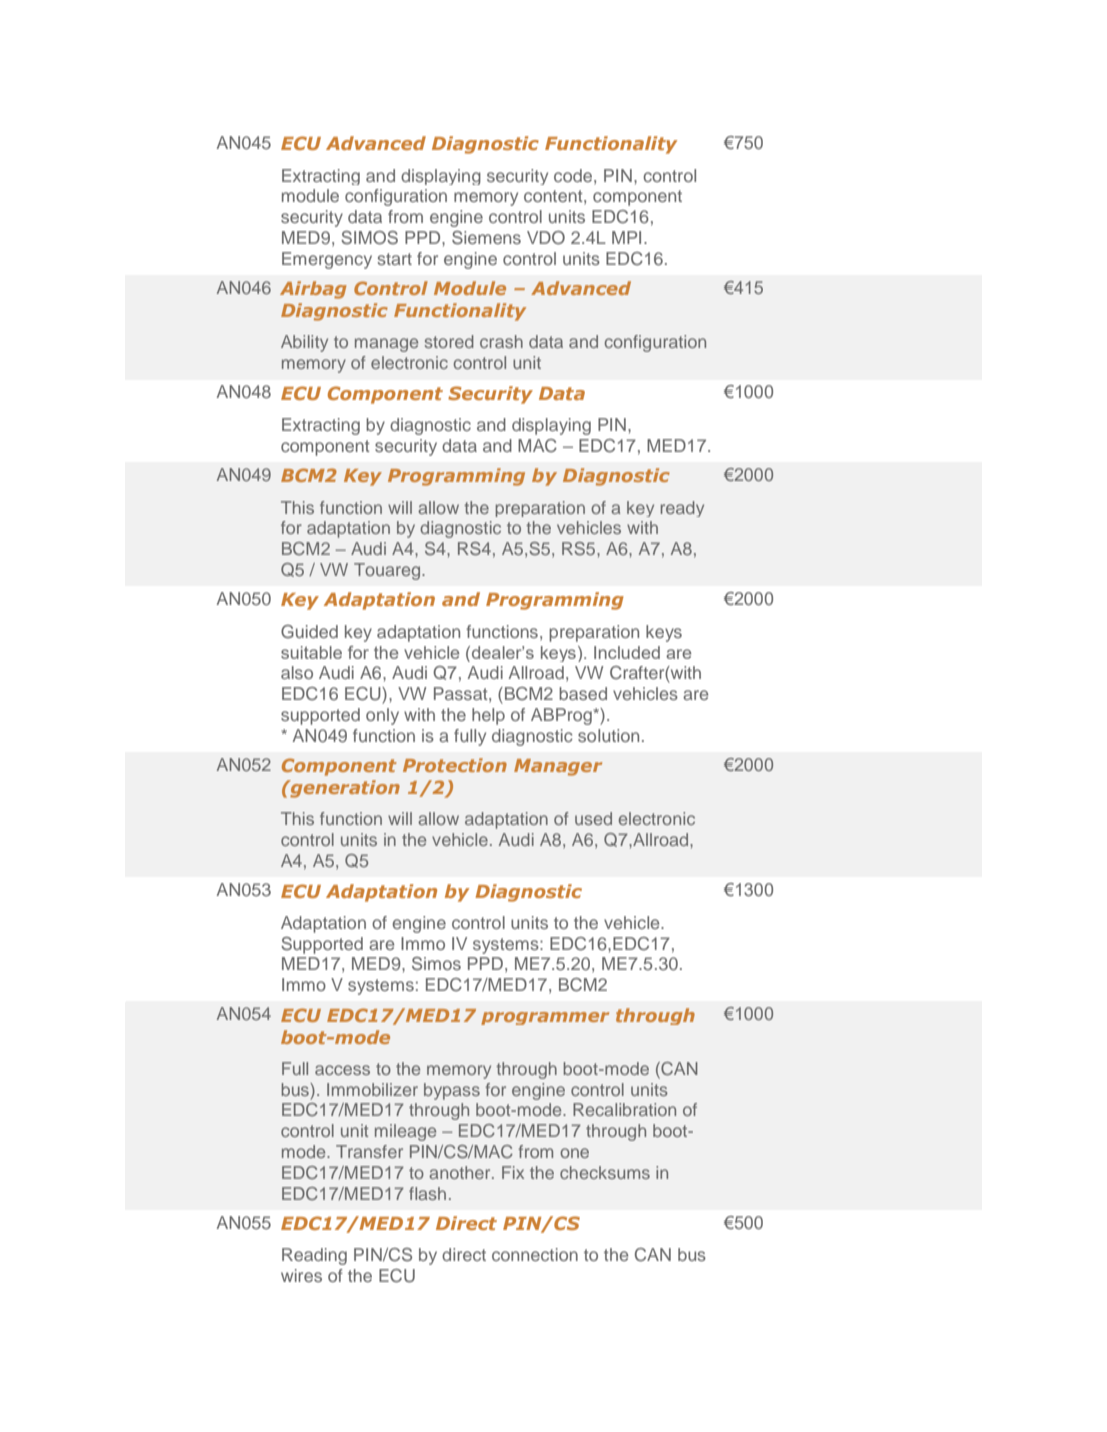  What do you see at coordinates (344, 789) in the screenshot?
I see `generation` at bounding box center [344, 789].
